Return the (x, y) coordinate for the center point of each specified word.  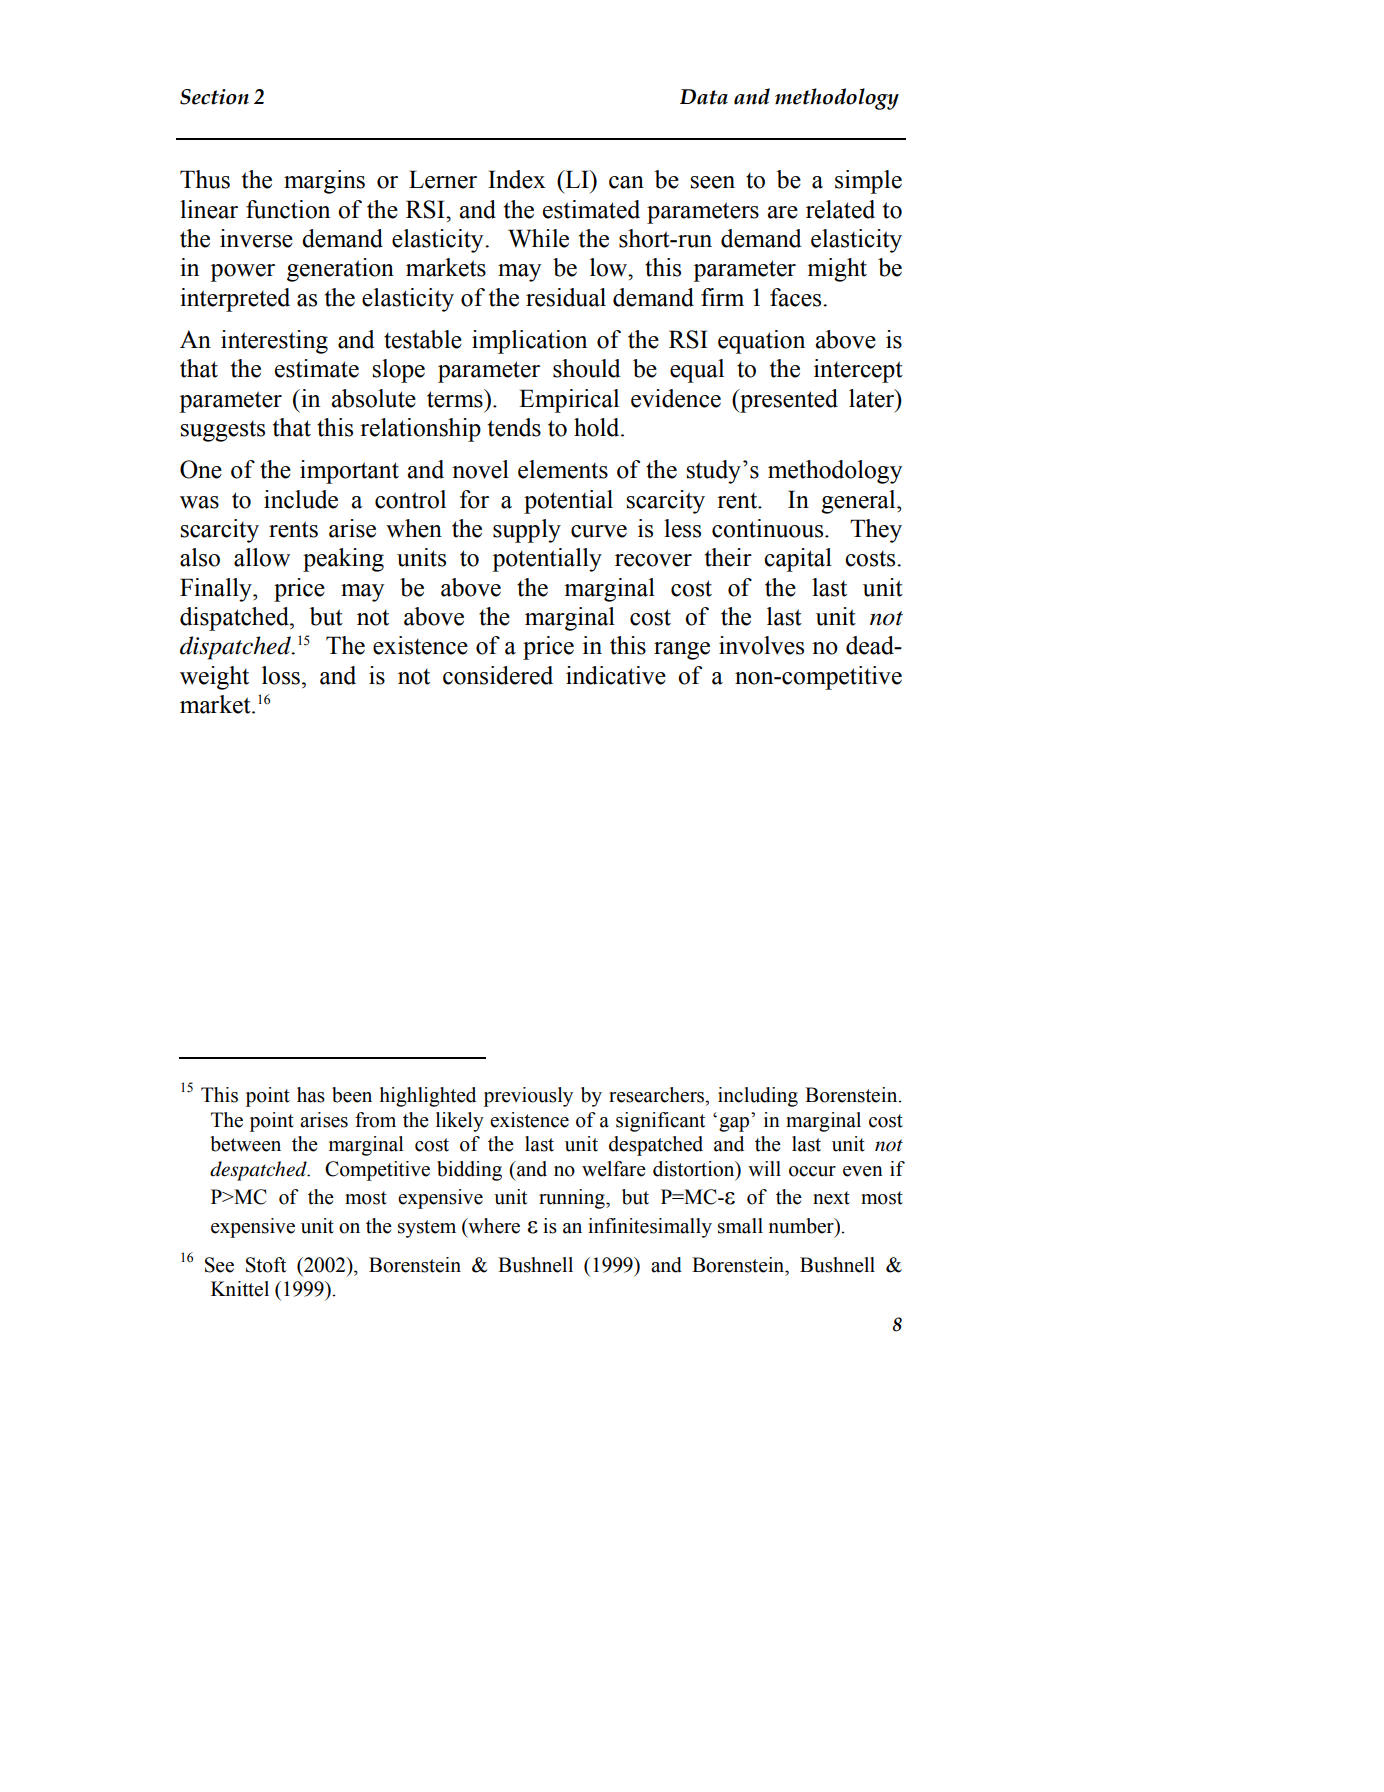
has (311, 1095)
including (758, 1097)
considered (498, 675)
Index (517, 179)
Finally (217, 590)
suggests (223, 431)
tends (514, 427)
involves (761, 645)
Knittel (240, 1289)
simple (868, 182)
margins (324, 182)
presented (788, 401)
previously (528, 1097)
